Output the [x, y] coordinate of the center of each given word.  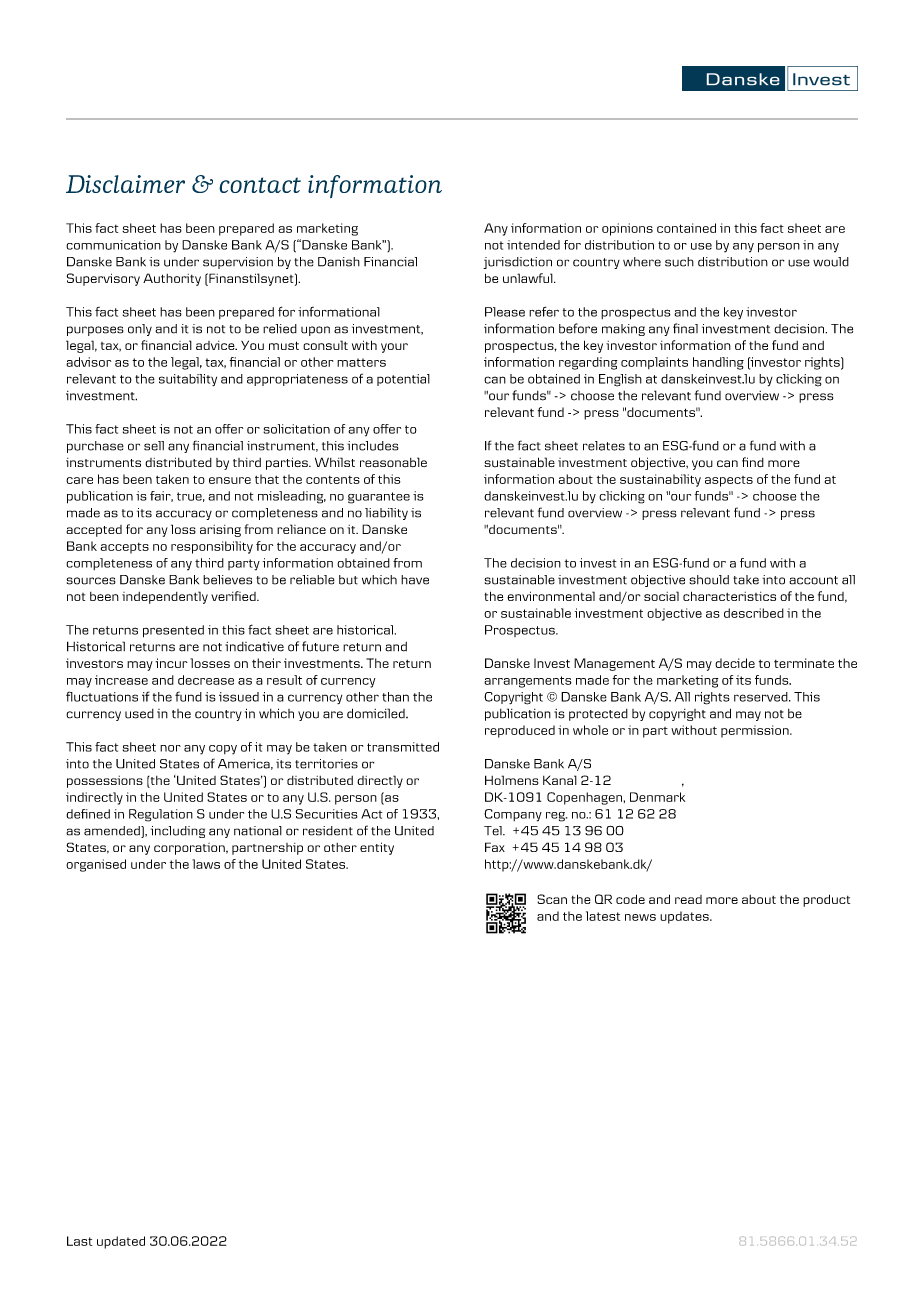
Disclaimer [125, 184]
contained [686, 228]
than [395, 697]
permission [756, 731]
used [139, 714]
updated [121, 1242]
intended [533, 245]
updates [685, 917]
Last [79, 1241]
